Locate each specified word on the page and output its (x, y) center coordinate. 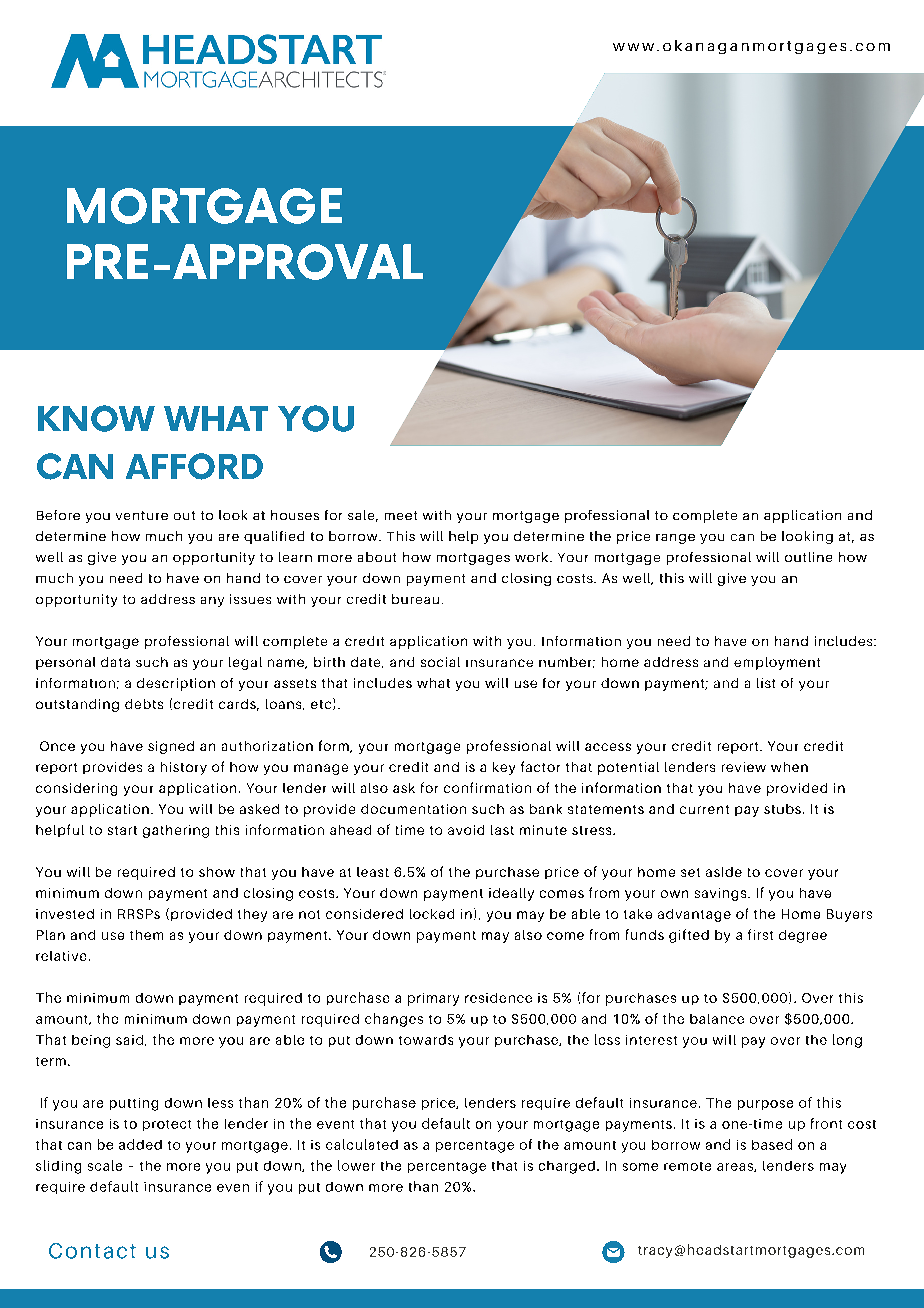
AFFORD (194, 466)
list (766, 683)
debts (144, 704)
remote (687, 1166)
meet (401, 515)
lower (356, 1165)
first (760, 934)
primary (433, 999)
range (675, 539)
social (440, 662)
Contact (92, 1251)
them (146, 935)
